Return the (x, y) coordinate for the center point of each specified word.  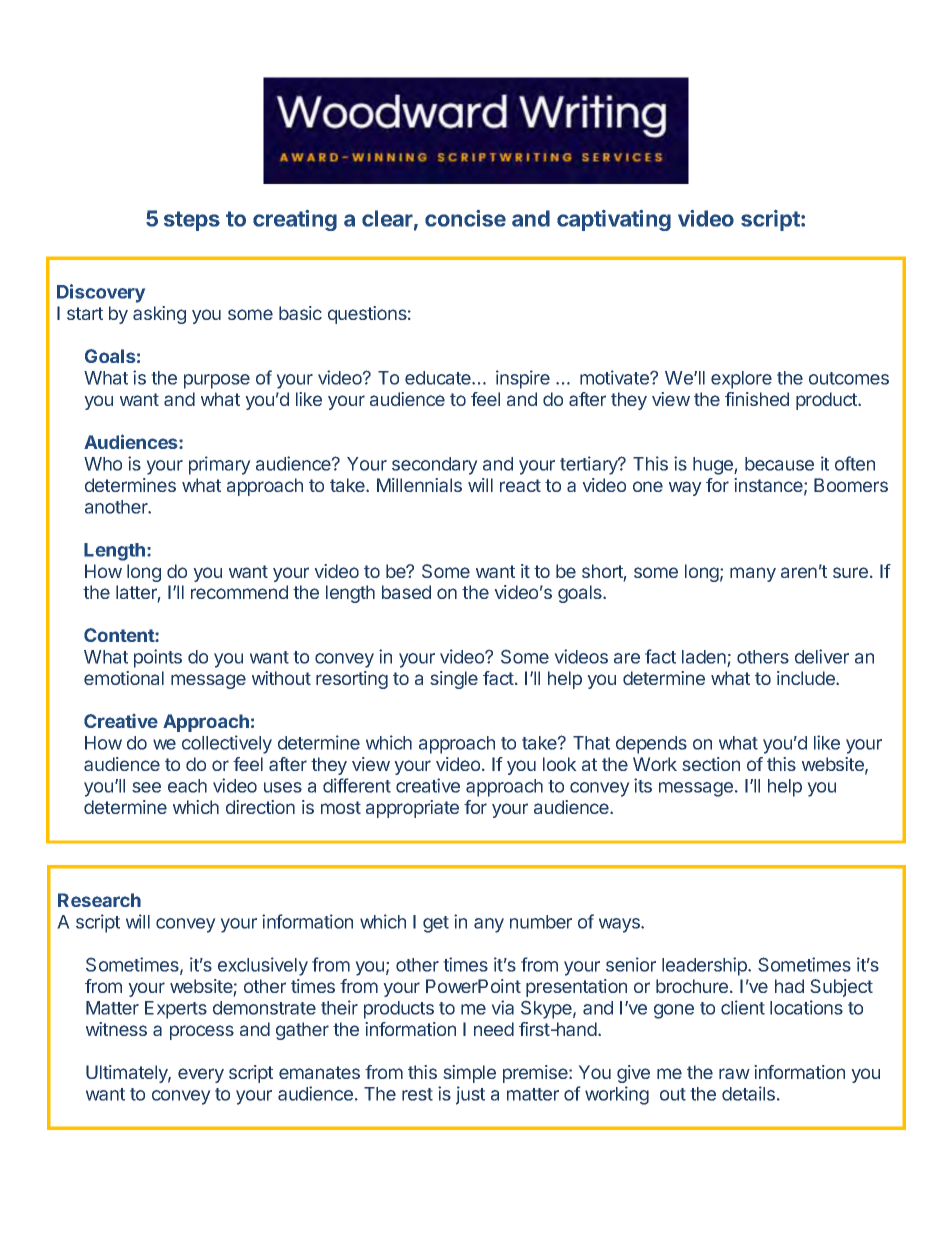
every (201, 1075)
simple (469, 1074)
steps (192, 221)
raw (734, 1073)
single (454, 680)
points (158, 658)
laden (705, 658)
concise (465, 218)
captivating (614, 220)
